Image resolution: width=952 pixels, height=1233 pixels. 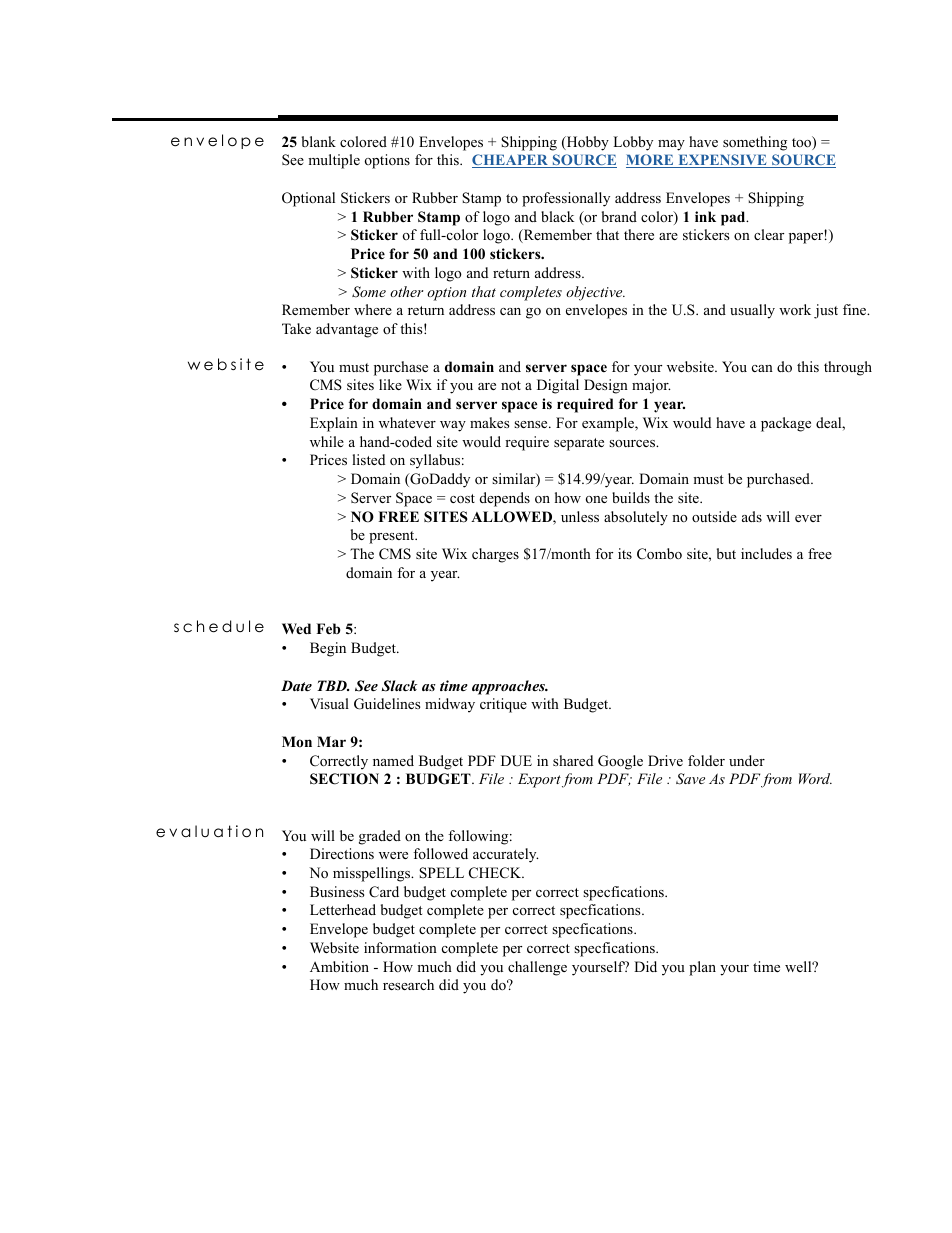 What do you see at coordinates (722, 161) in the document?
I see `EXPENSIVE` at bounding box center [722, 161].
